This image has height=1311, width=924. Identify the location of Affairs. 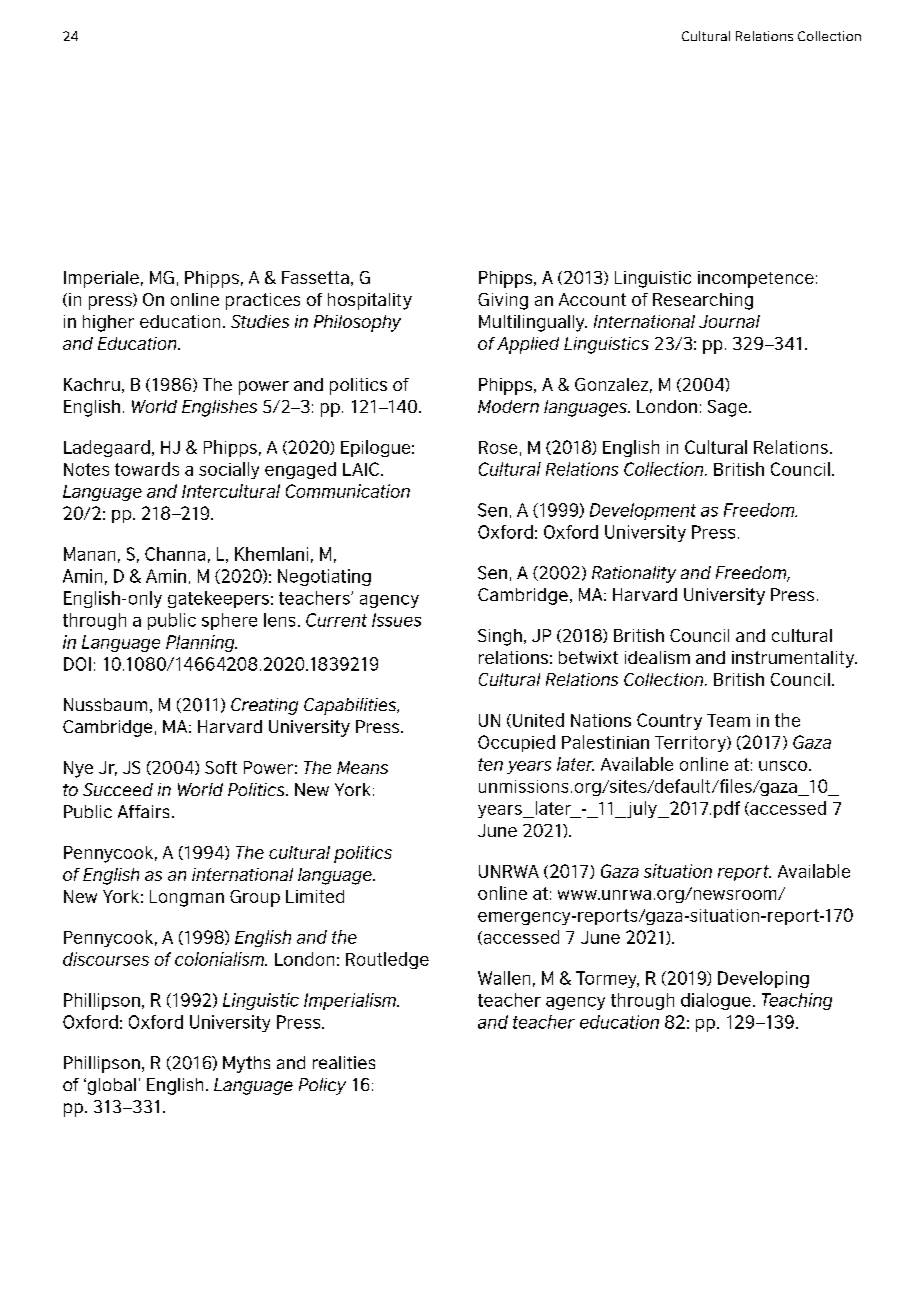
(143, 811).
